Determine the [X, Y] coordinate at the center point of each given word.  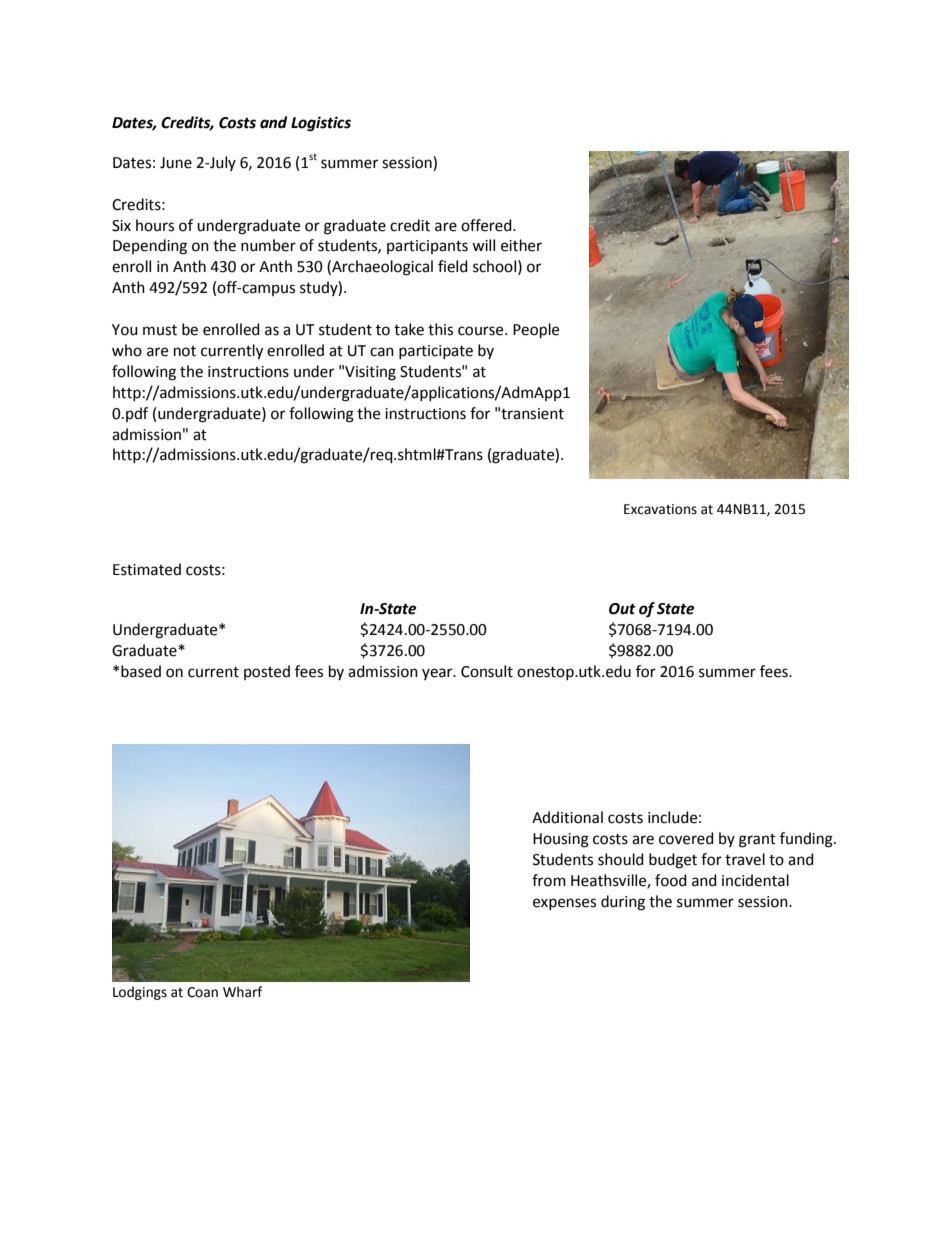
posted [267, 672]
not [185, 351]
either [521, 245]
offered [487, 225]
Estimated [147, 569]
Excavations [660, 509]
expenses [564, 904]
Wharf [242, 992]
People [536, 331]
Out [622, 609]
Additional [567, 817]
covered [686, 838]
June [176, 163]
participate [436, 352]
